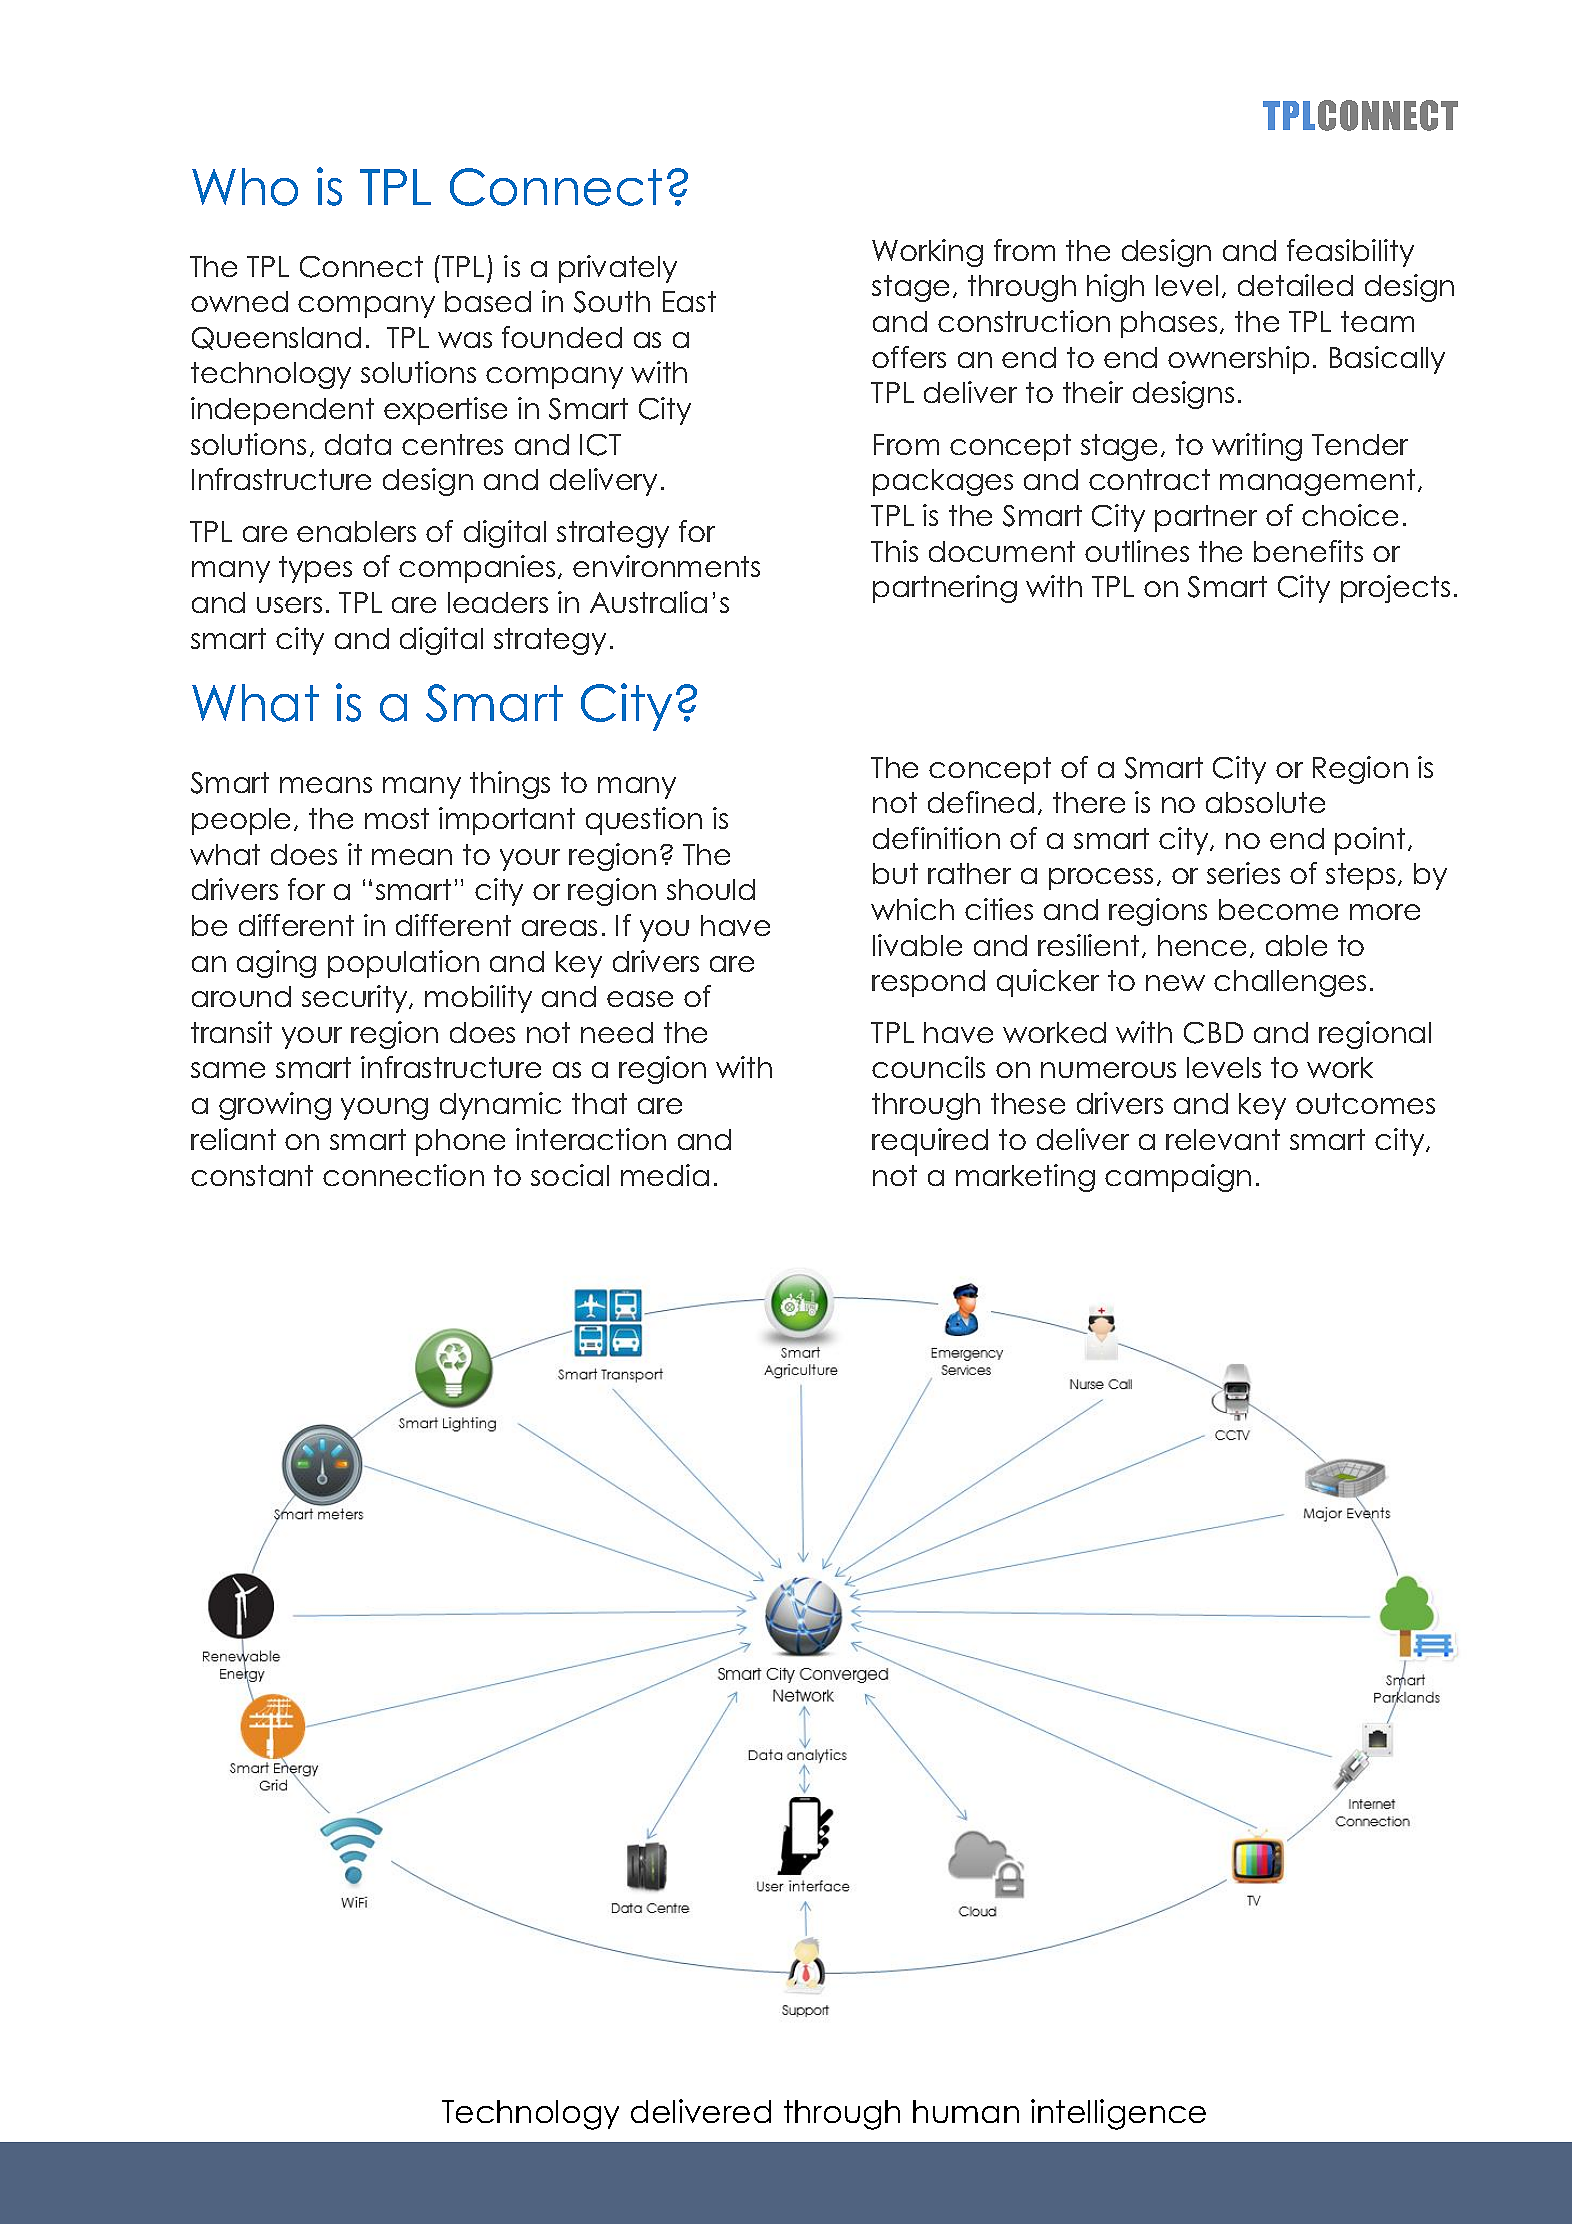  Describe the element at coordinates (488, 301) in the screenshot. I see `based` at that location.
